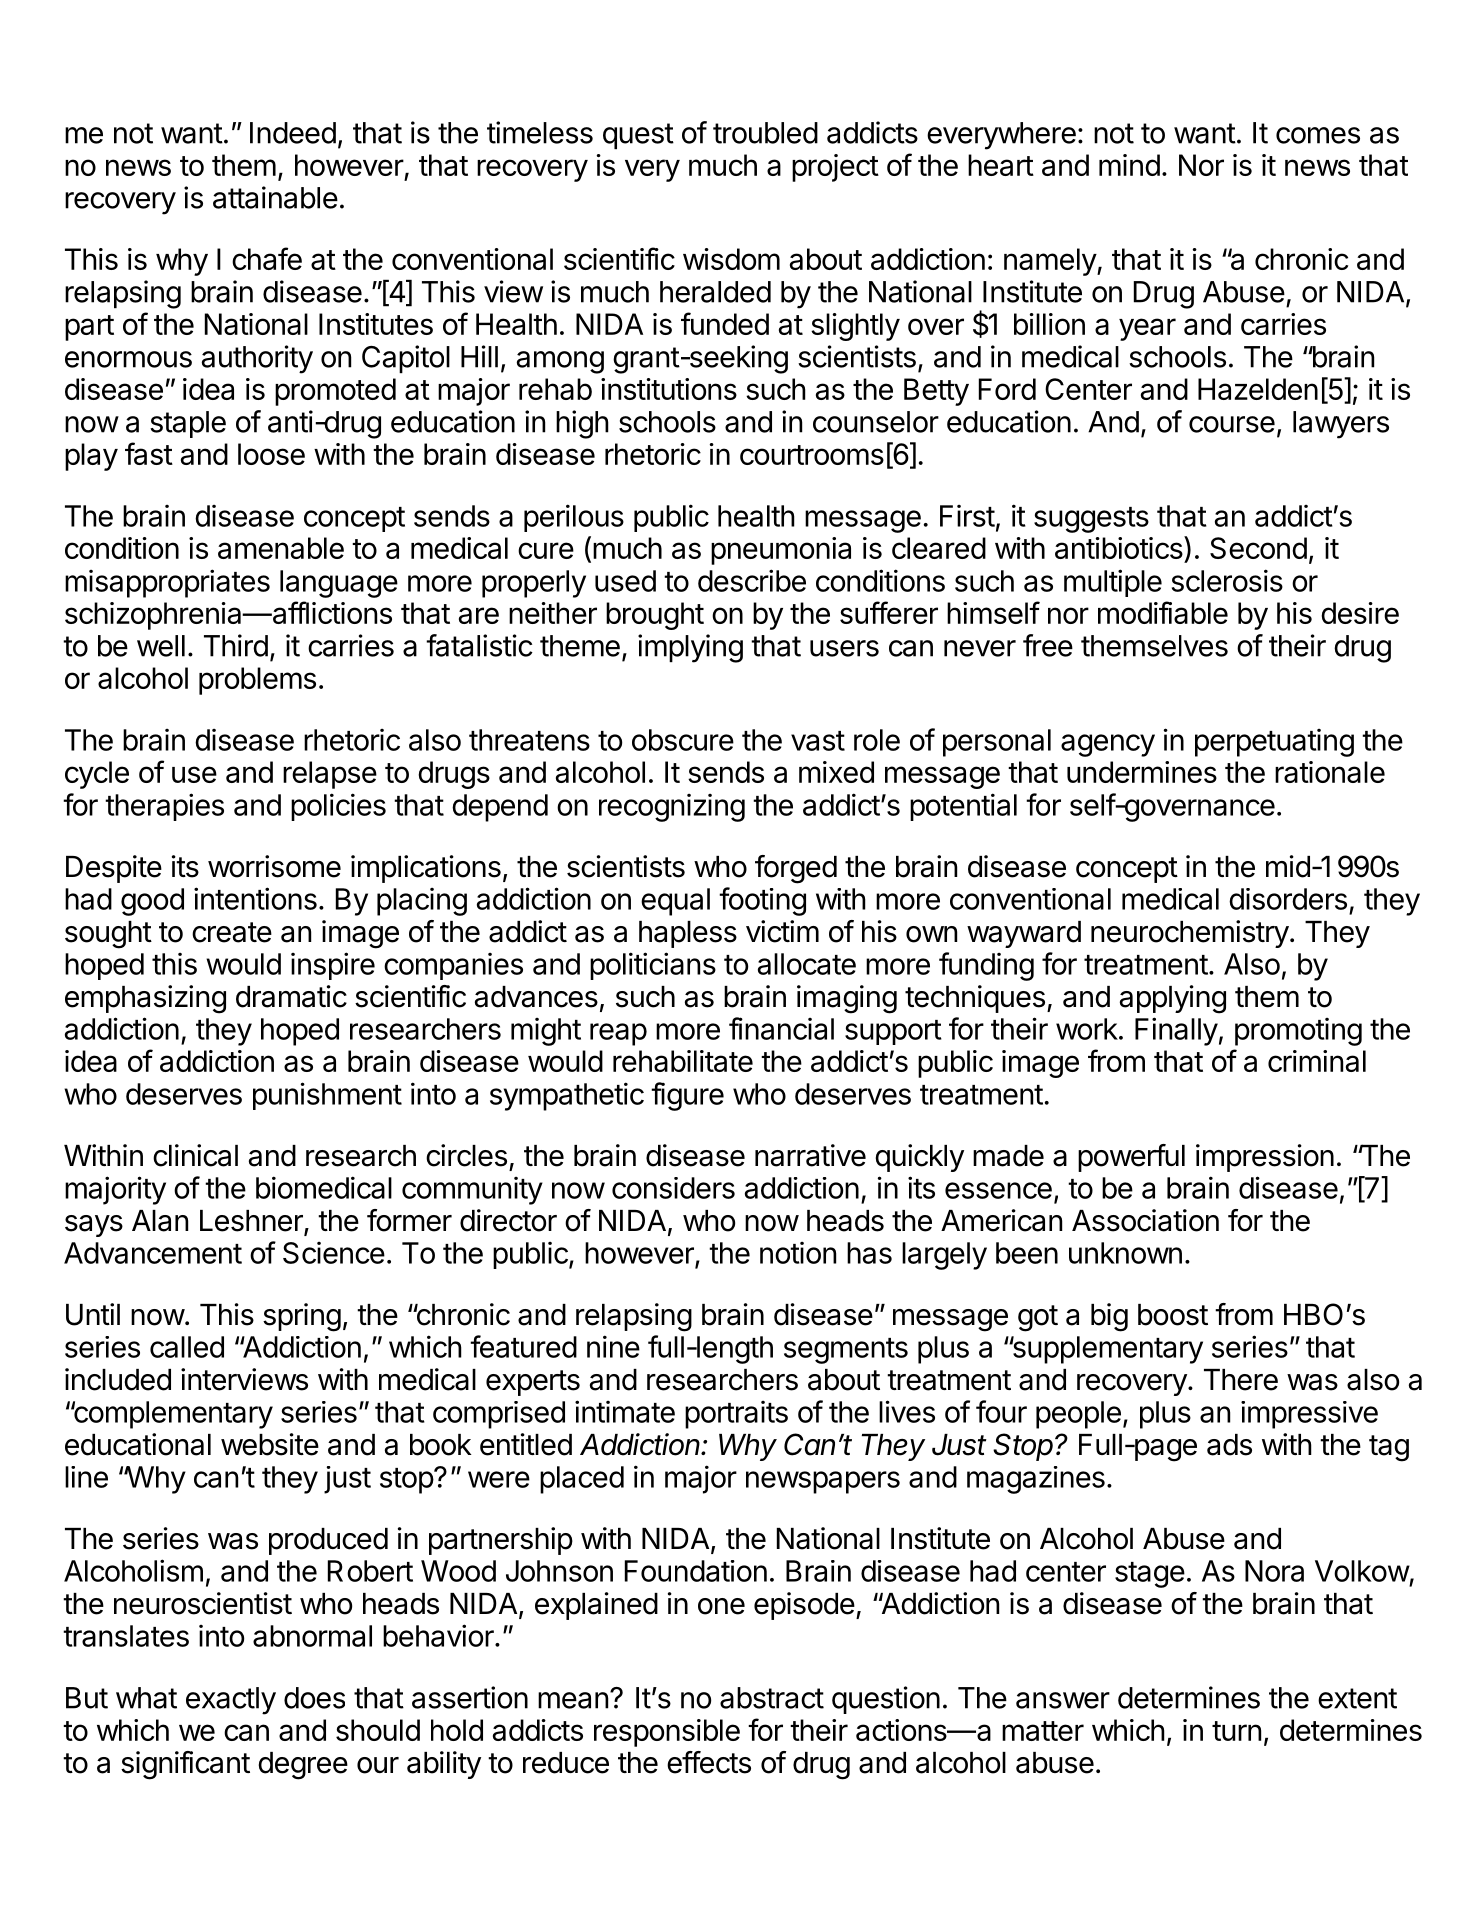  Describe the element at coordinates (1274, 743) in the screenshot. I see `perpetuating` at that location.
